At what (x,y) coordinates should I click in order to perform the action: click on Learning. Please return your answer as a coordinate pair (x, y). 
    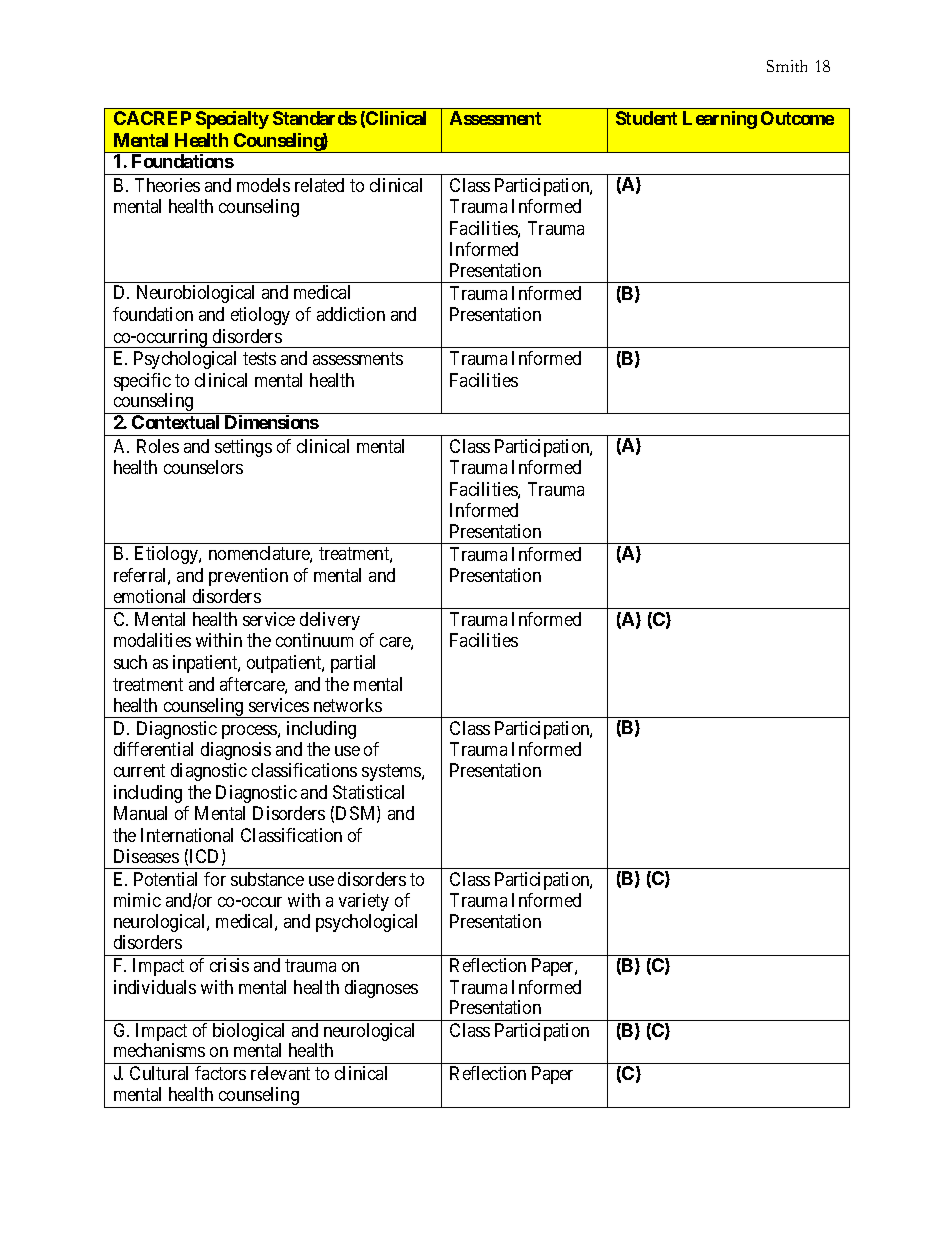
    Looking at the image, I should click on (720, 120).
